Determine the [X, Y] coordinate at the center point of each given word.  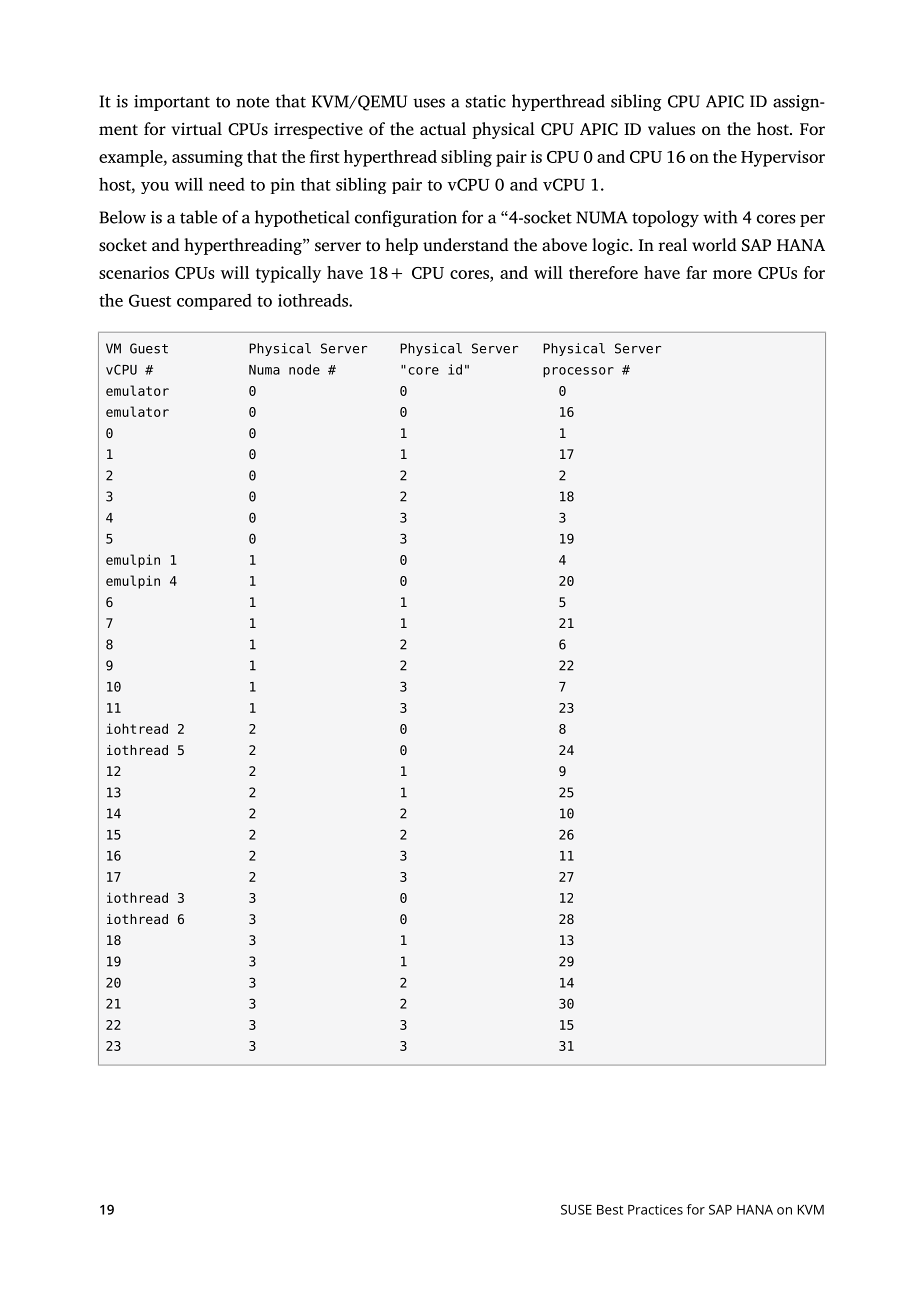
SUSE [576, 1209]
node [304, 369]
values [671, 129]
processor [578, 372]
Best [610, 1210]
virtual [196, 128]
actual [443, 128]
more [732, 274]
